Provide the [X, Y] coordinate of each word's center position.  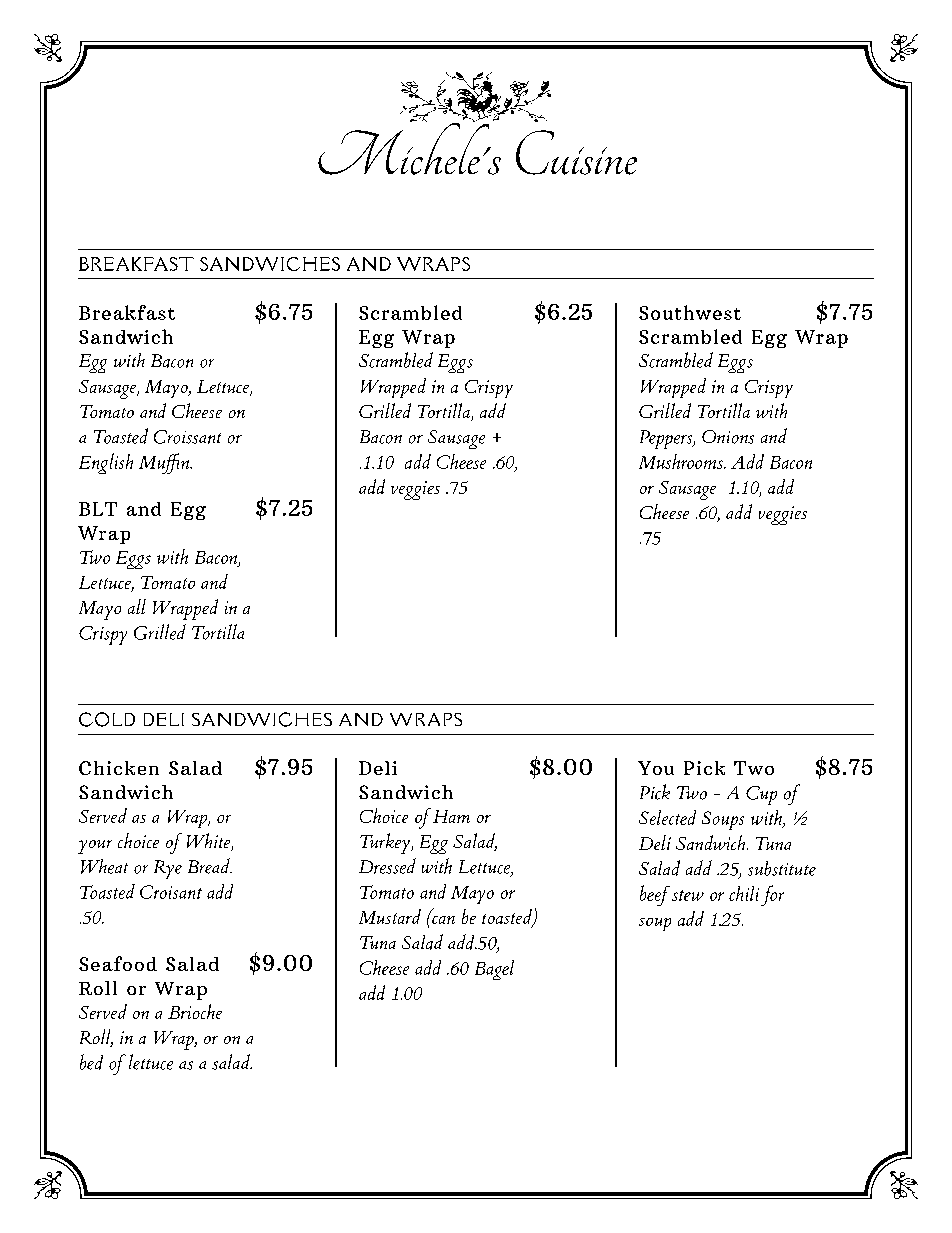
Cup [761, 795]
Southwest [690, 312]
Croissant [187, 437]
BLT [98, 509]
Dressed [387, 866]
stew [688, 895]
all [137, 606]
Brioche [195, 1011]
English [106, 463]
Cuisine [576, 152]
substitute [782, 868]
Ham [451, 816]
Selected [667, 817]
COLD [107, 719]
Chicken [119, 768]
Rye [168, 869]
